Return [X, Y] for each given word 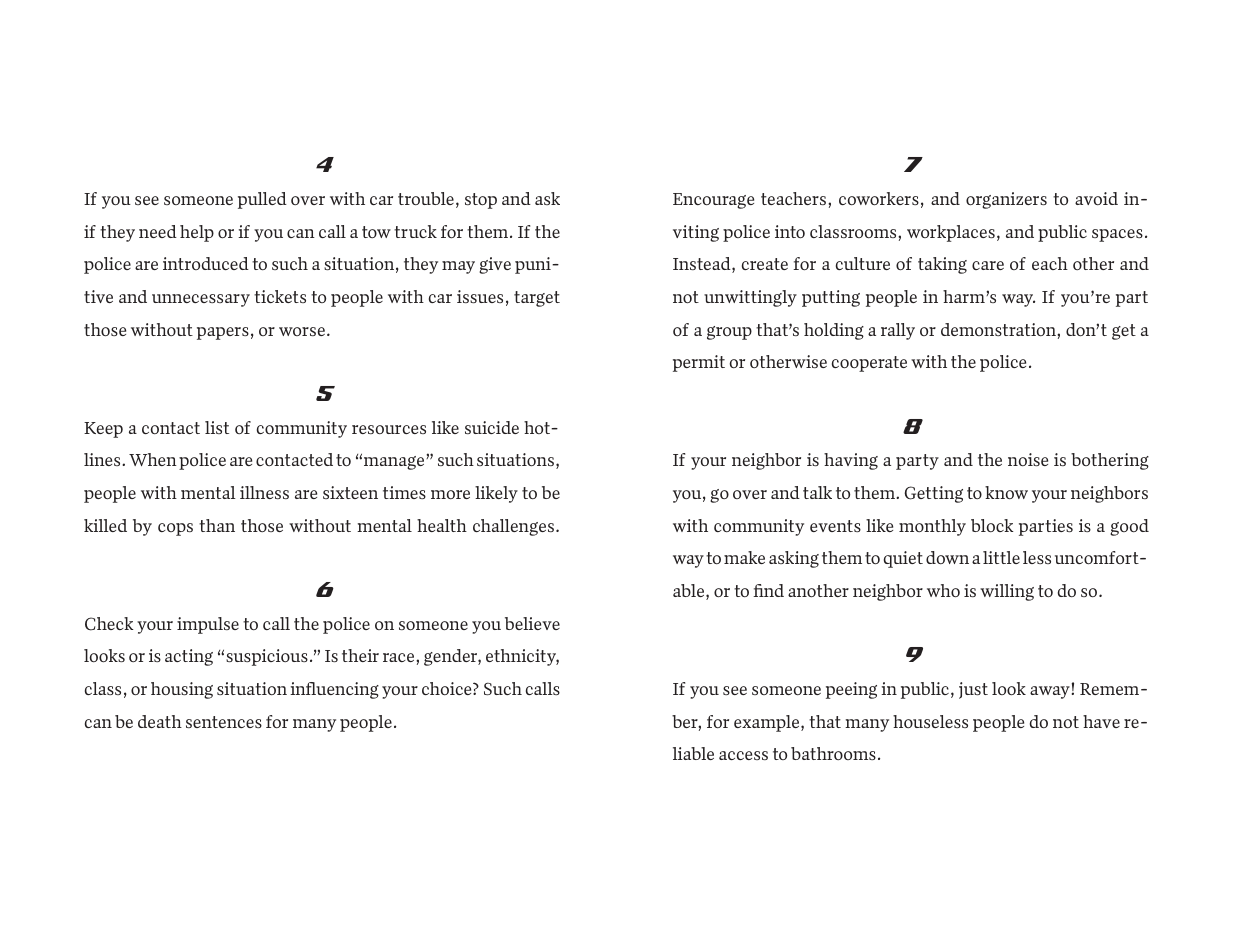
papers [223, 333]
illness [264, 492]
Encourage [713, 201]
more [450, 494]
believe [532, 623]
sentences [224, 722]
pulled [262, 200]
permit [699, 363]
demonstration [999, 329]
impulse [208, 625]
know [1006, 492]
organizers [1006, 200]
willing [1007, 592]
